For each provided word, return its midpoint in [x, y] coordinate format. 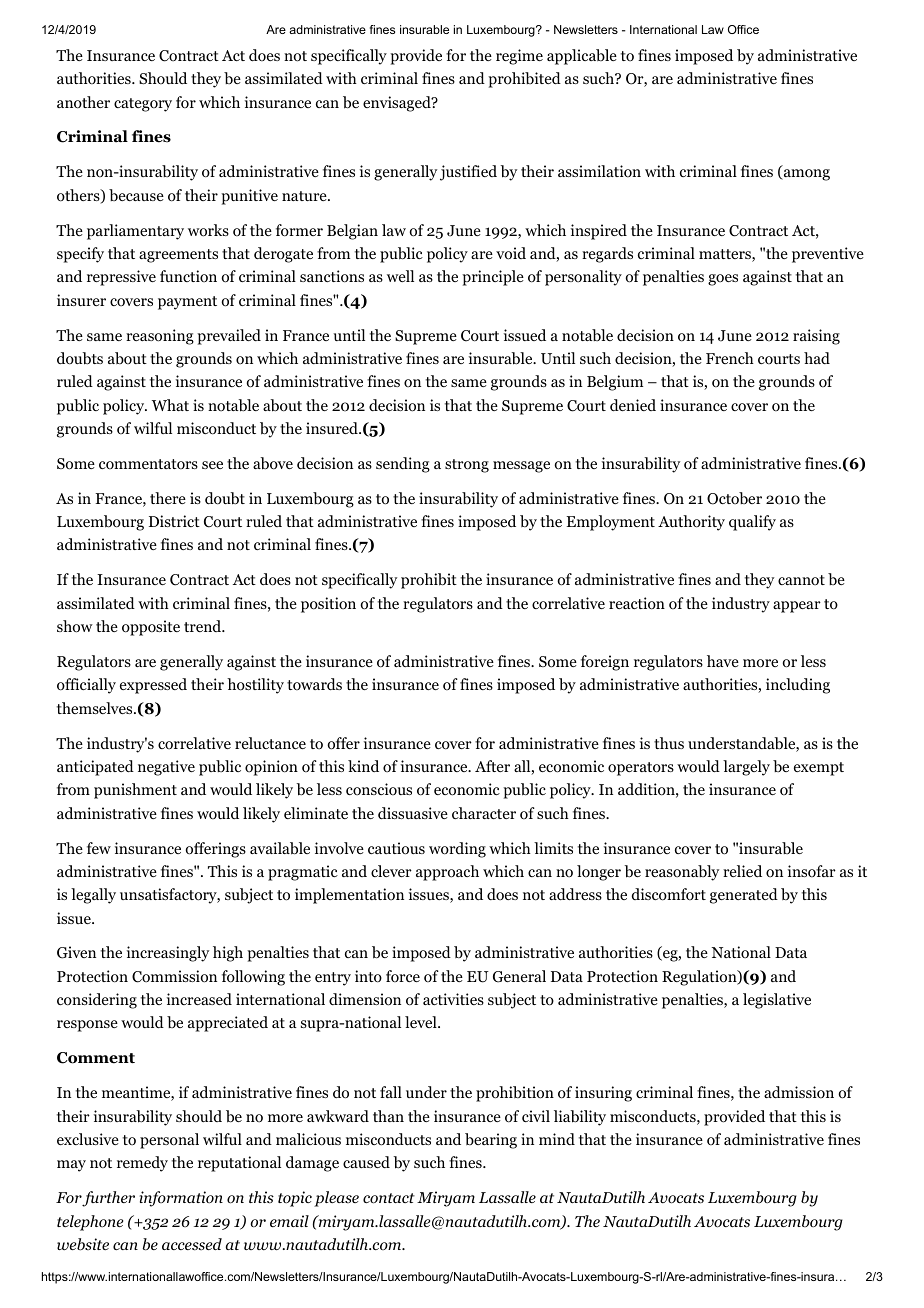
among [805, 175]
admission [799, 1092]
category [143, 105]
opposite [151, 628]
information [181, 1199]
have [723, 661]
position [328, 605]
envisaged [398, 104]
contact [389, 1198]
